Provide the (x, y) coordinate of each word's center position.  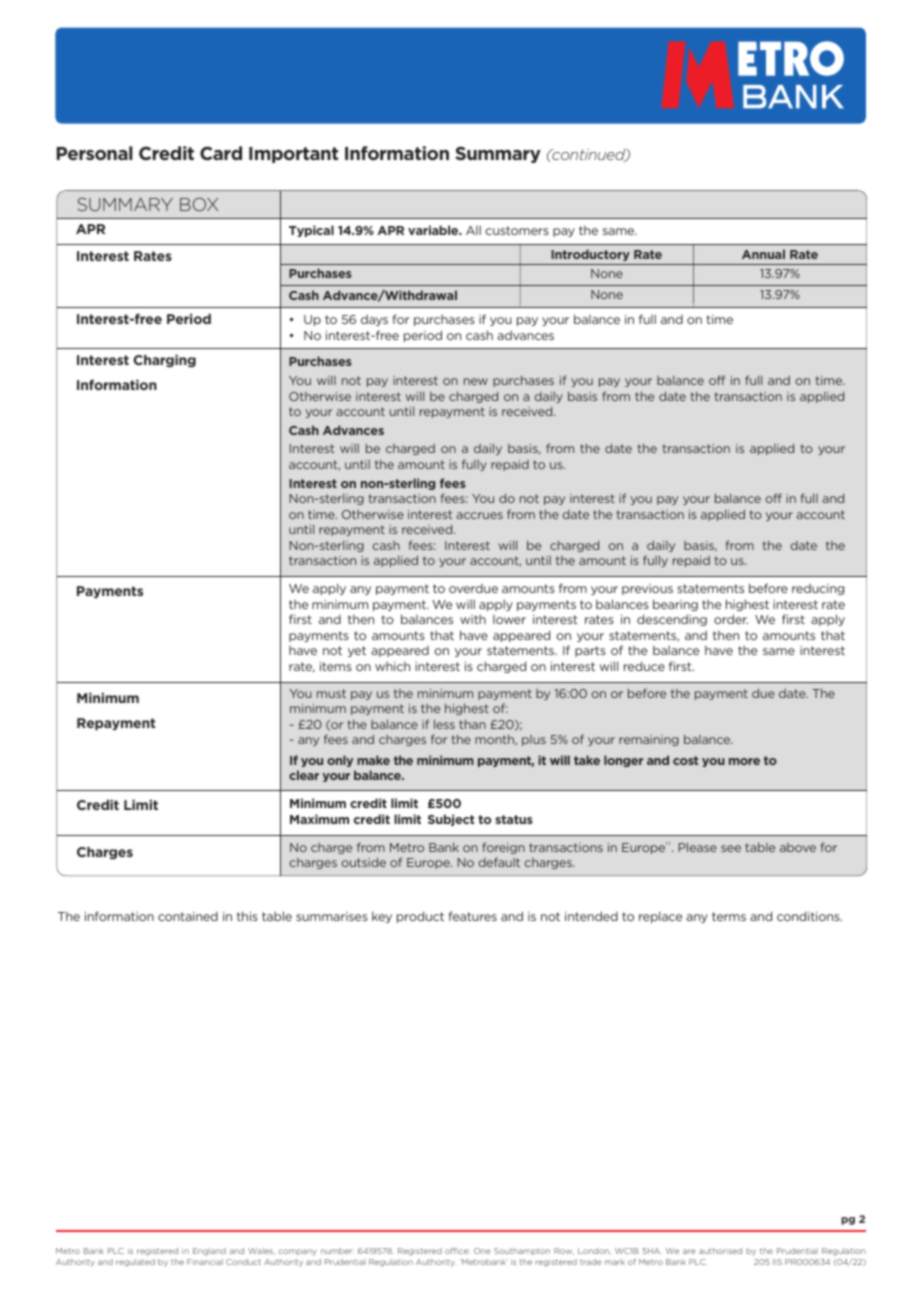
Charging (164, 361)
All (473, 230)
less (444, 724)
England (209, 1252)
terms (729, 916)
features (472, 916)
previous (647, 589)
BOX (199, 204)
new (476, 381)
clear (304, 775)
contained (188, 916)
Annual (763, 254)
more (744, 761)
